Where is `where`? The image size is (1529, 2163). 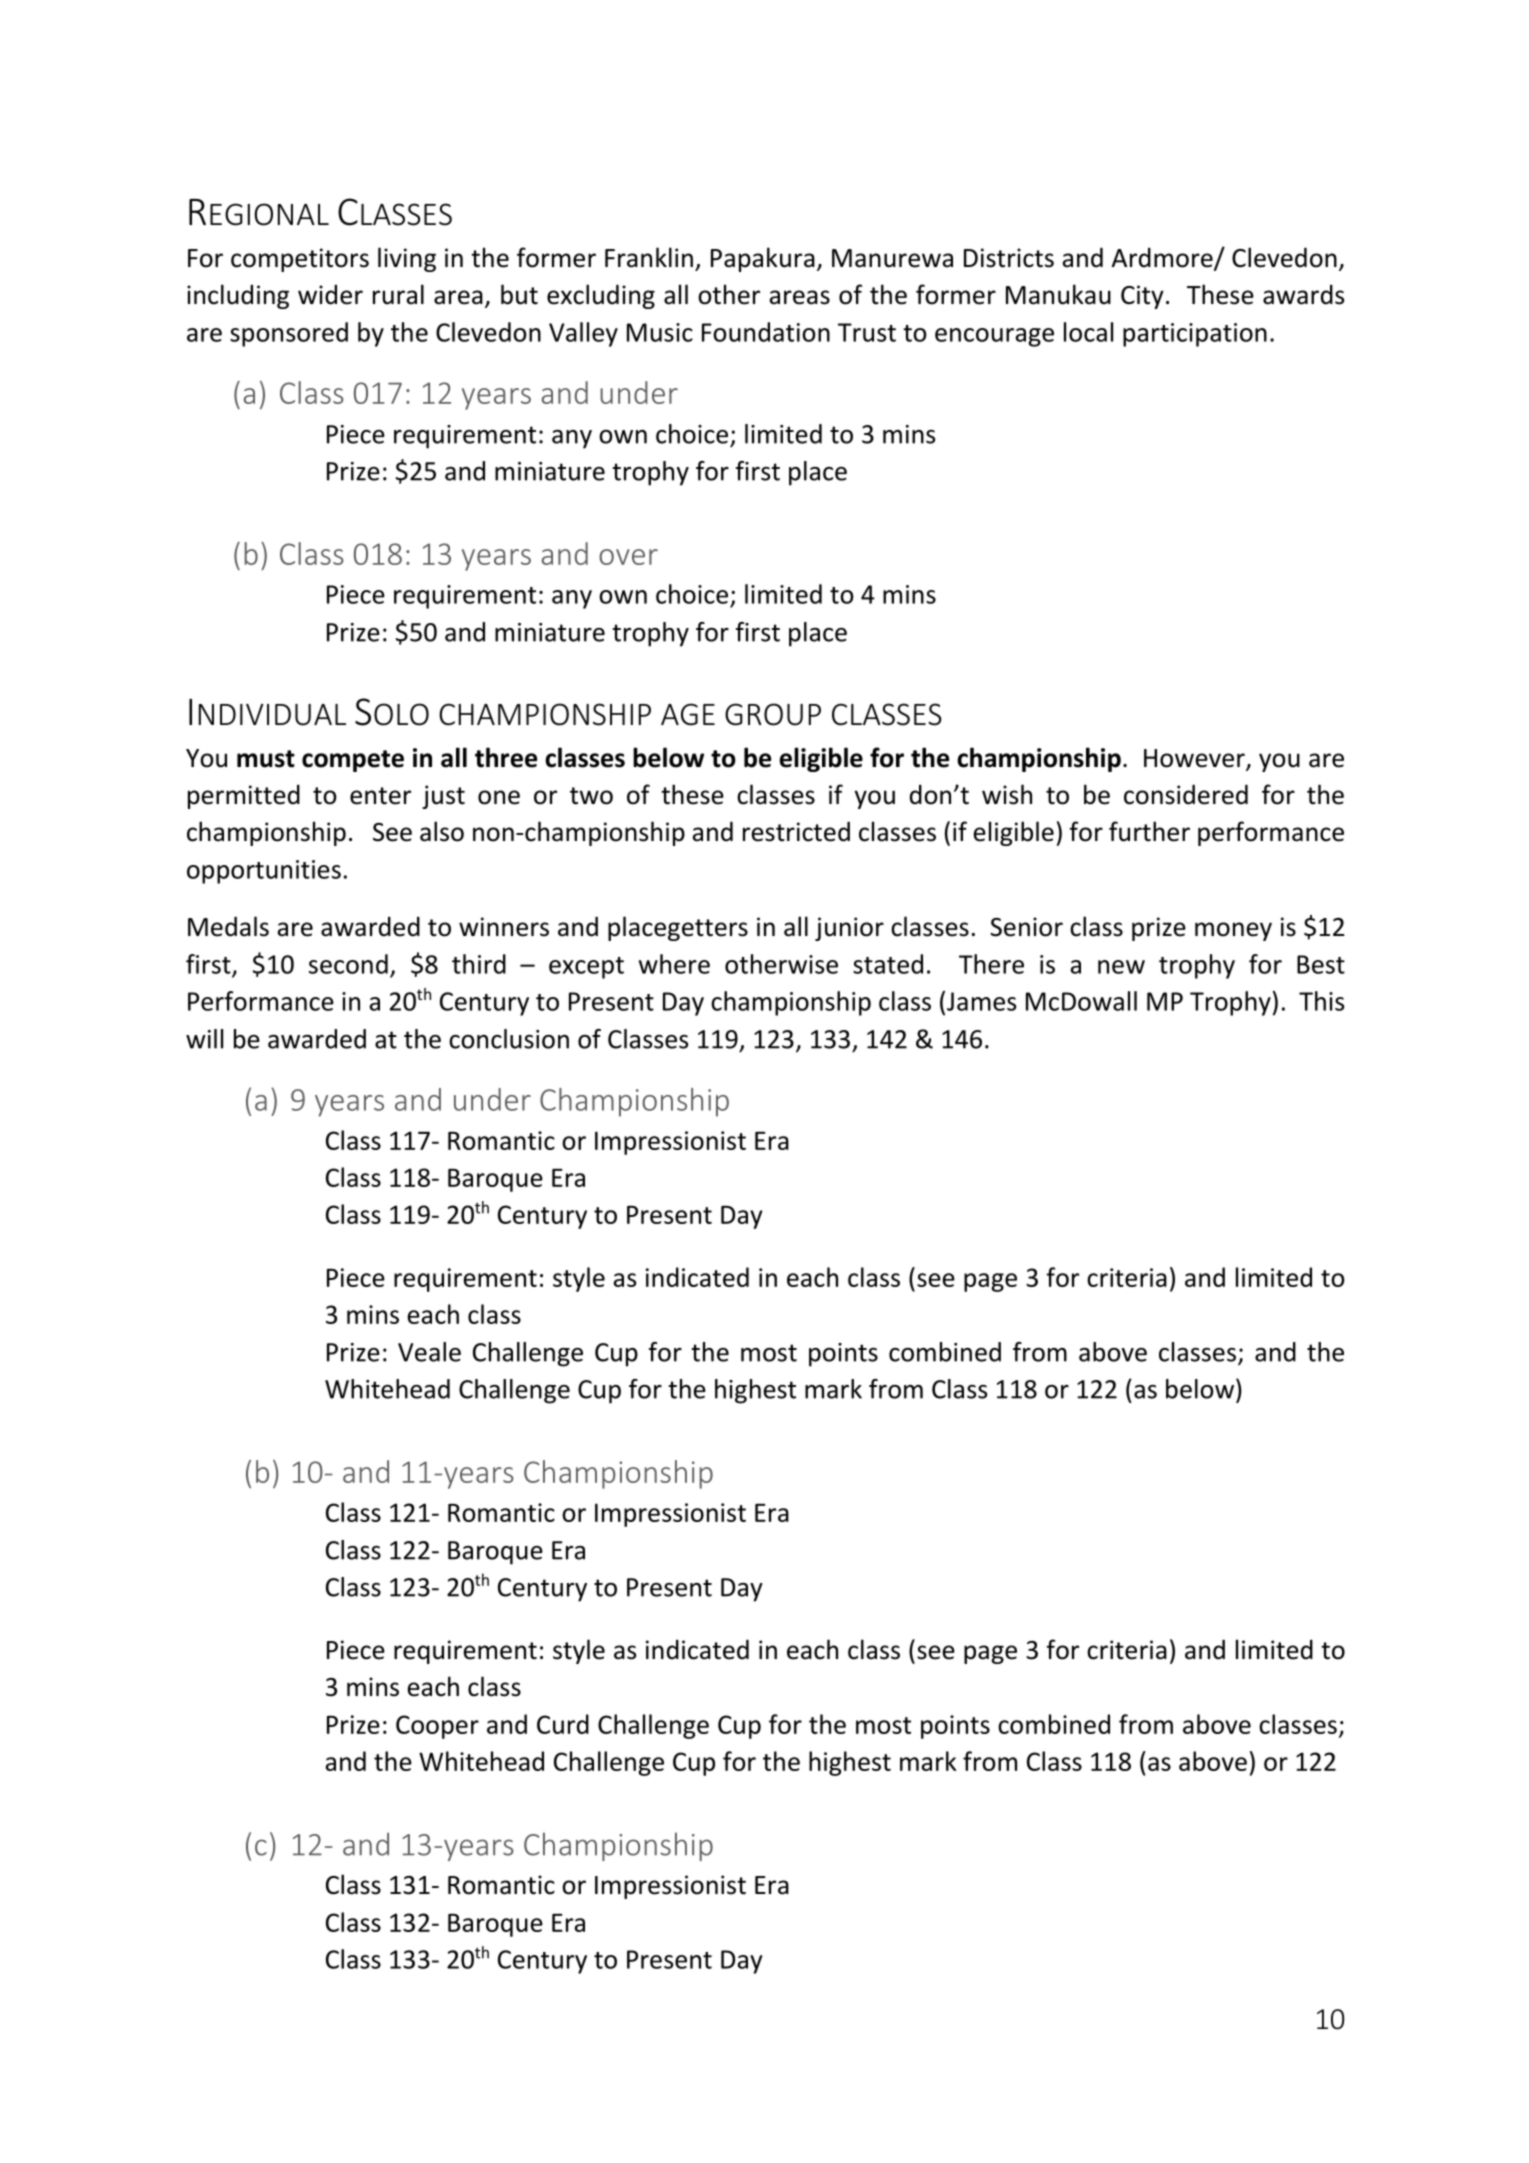
where is located at coordinates (674, 964).
